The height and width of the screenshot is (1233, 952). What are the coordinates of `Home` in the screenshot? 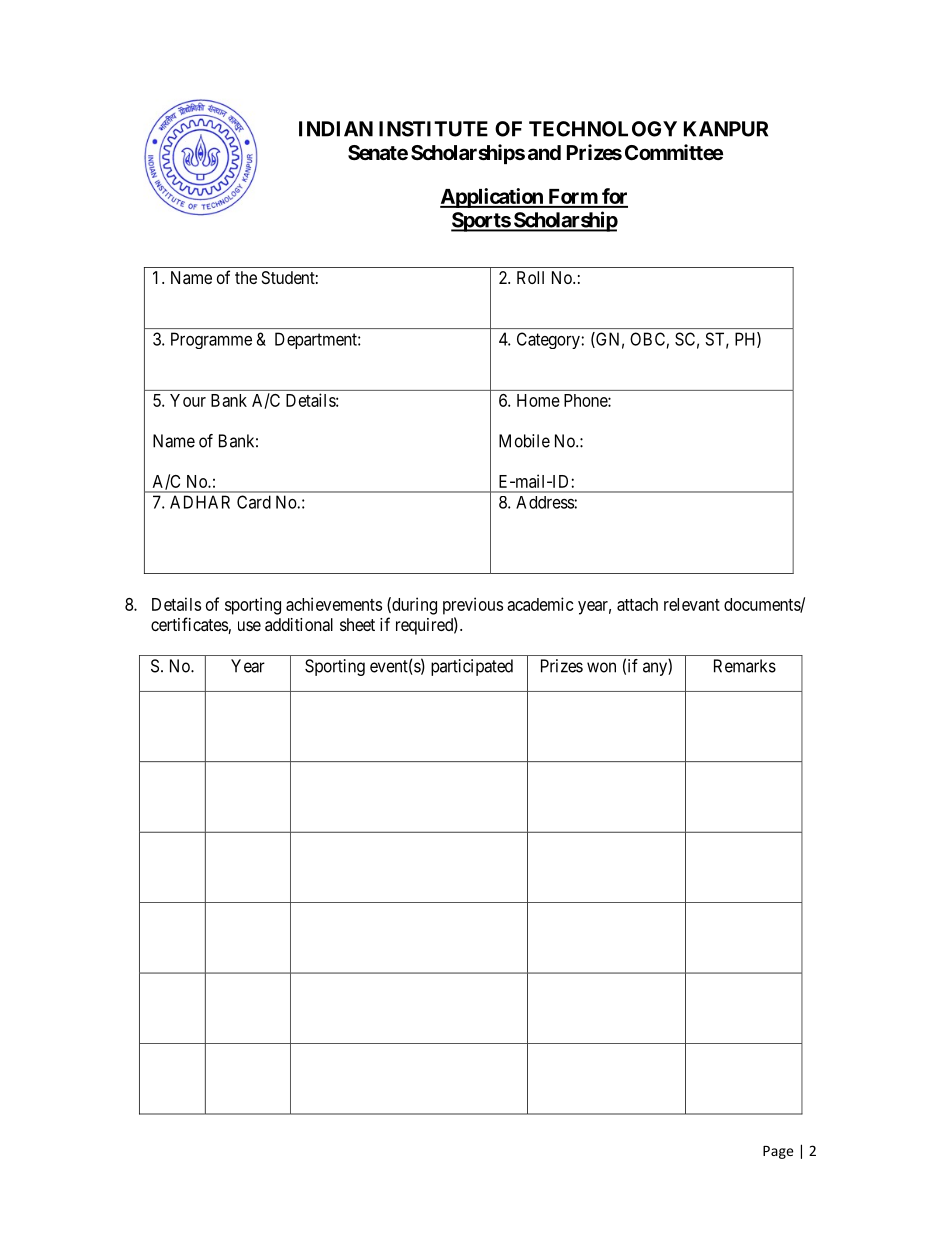 It's located at (538, 400).
